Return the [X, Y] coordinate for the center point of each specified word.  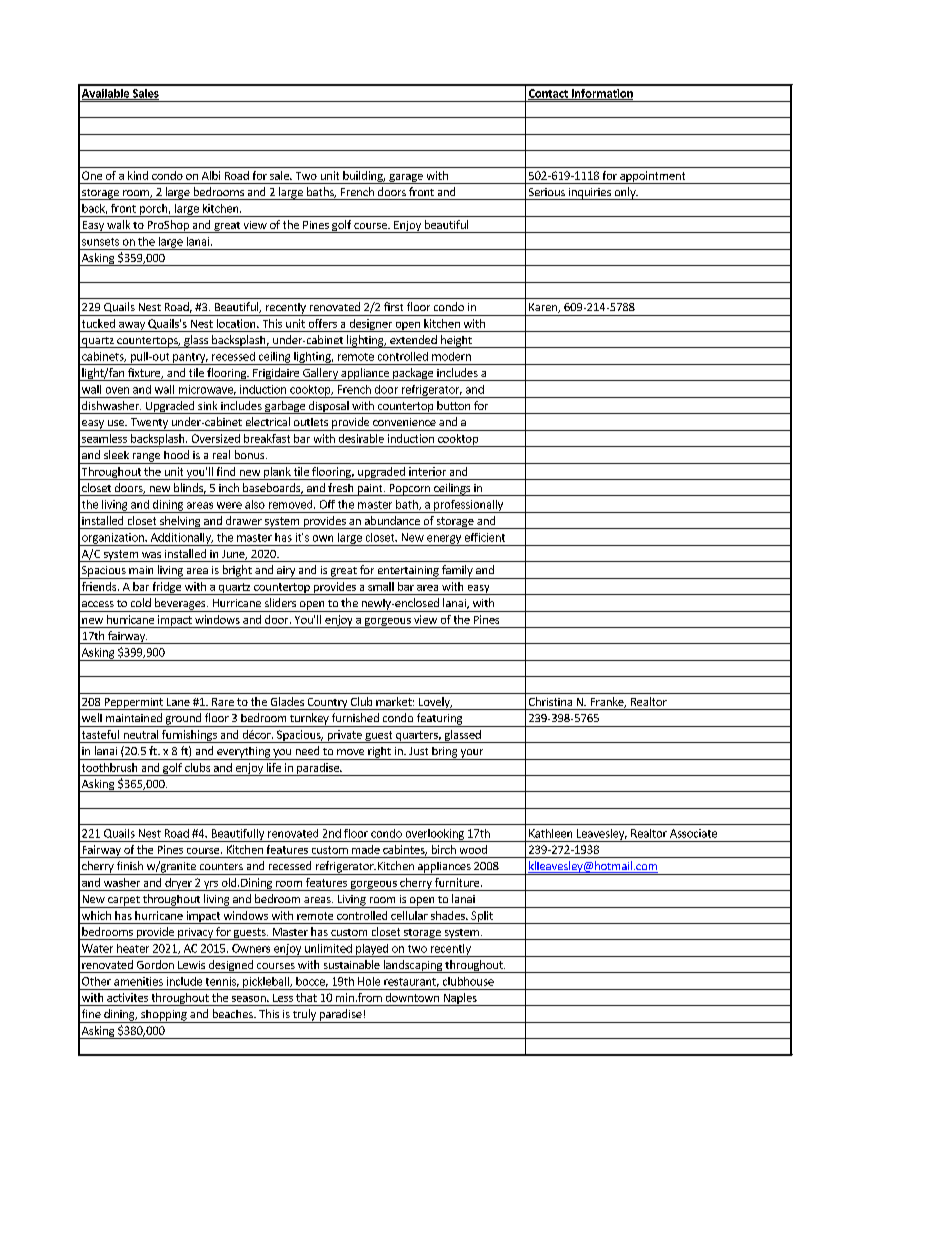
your [472, 754]
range [146, 458]
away [132, 327]
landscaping [412, 966]
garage [406, 179]
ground [183, 720]
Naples [460, 999]
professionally [469, 506]
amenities [138, 981]
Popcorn [409, 490]
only [625, 193]
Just [418, 751]
